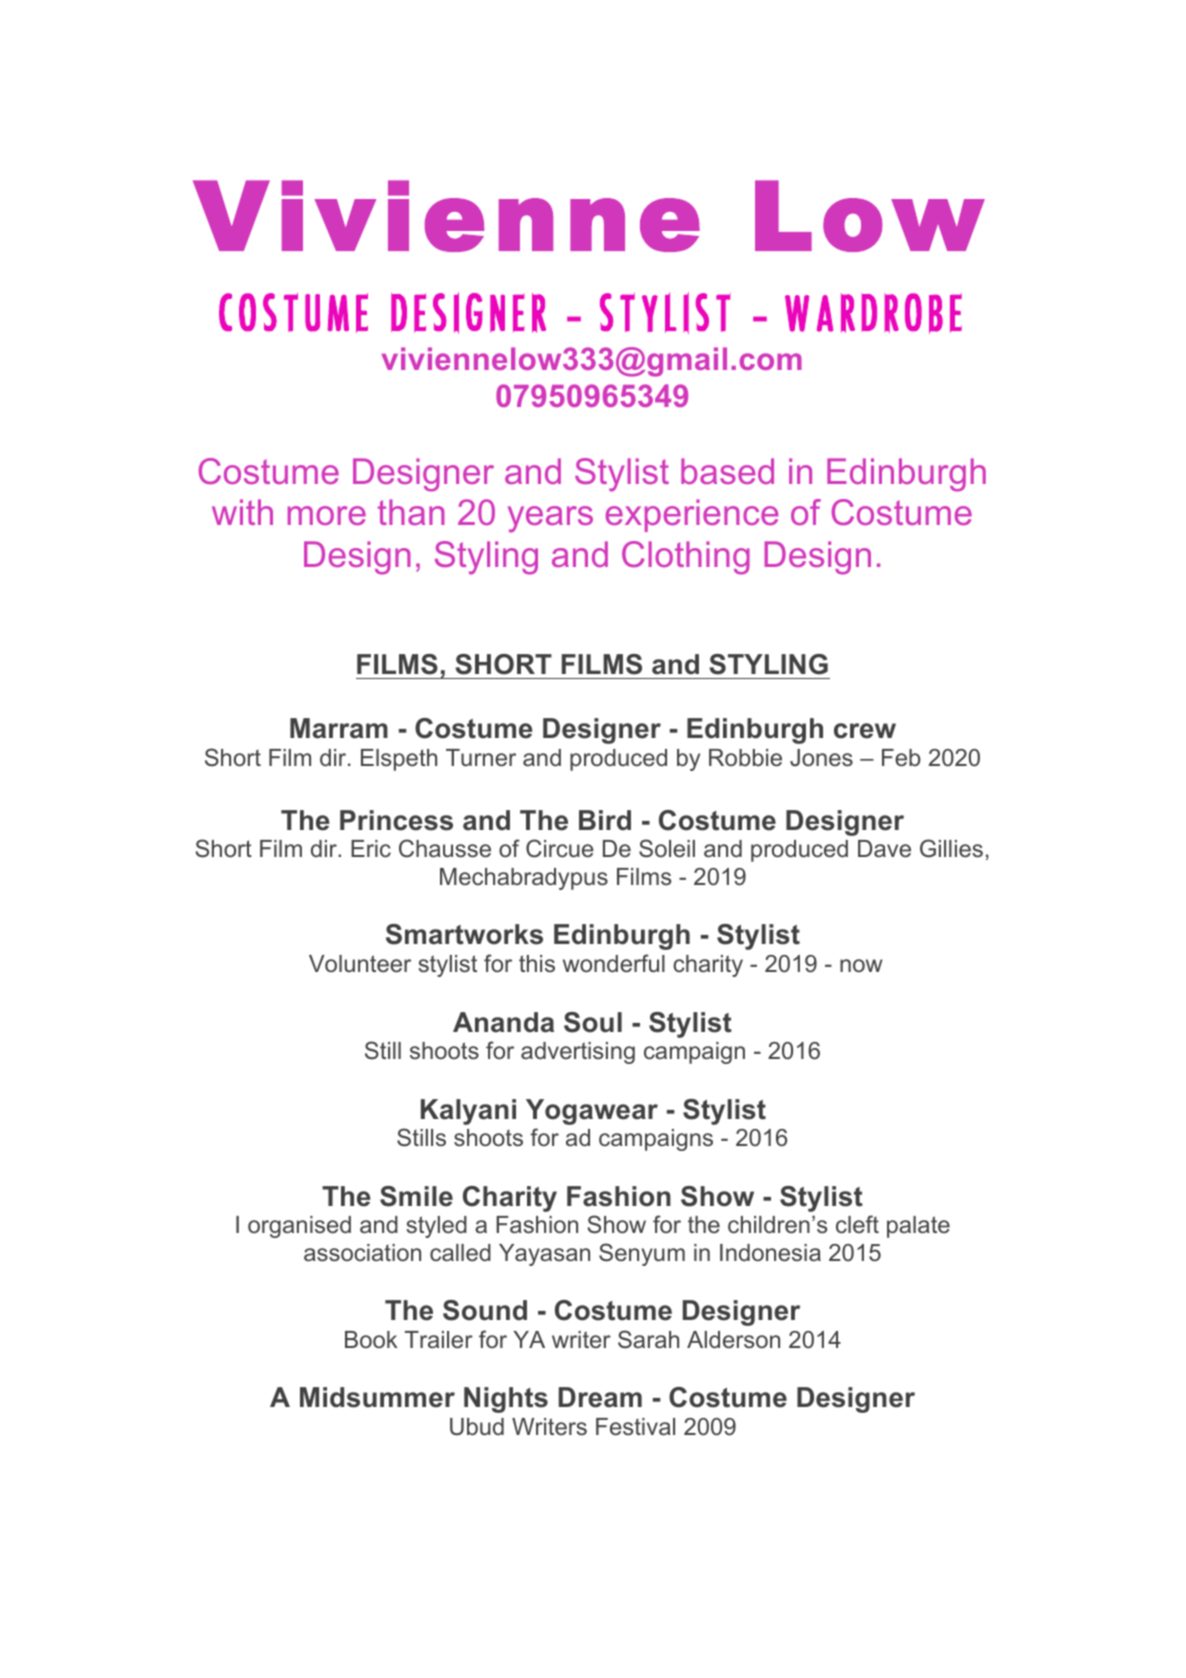 The width and height of the screenshot is (1186, 1678). Describe the element at coordinates (727, 471) in the screenshot. I see `based` at that location.
